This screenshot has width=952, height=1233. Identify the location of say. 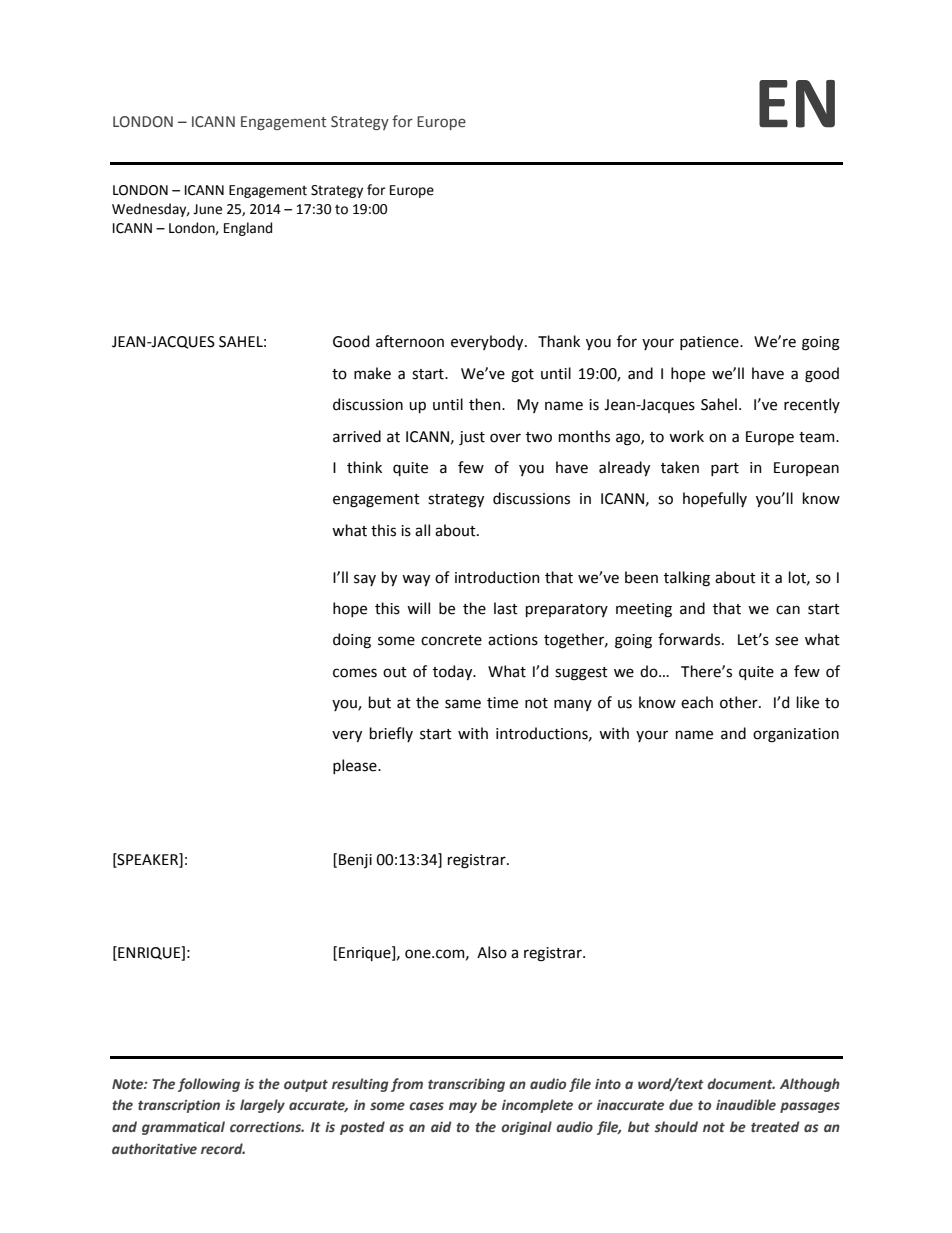
(365, 580).
